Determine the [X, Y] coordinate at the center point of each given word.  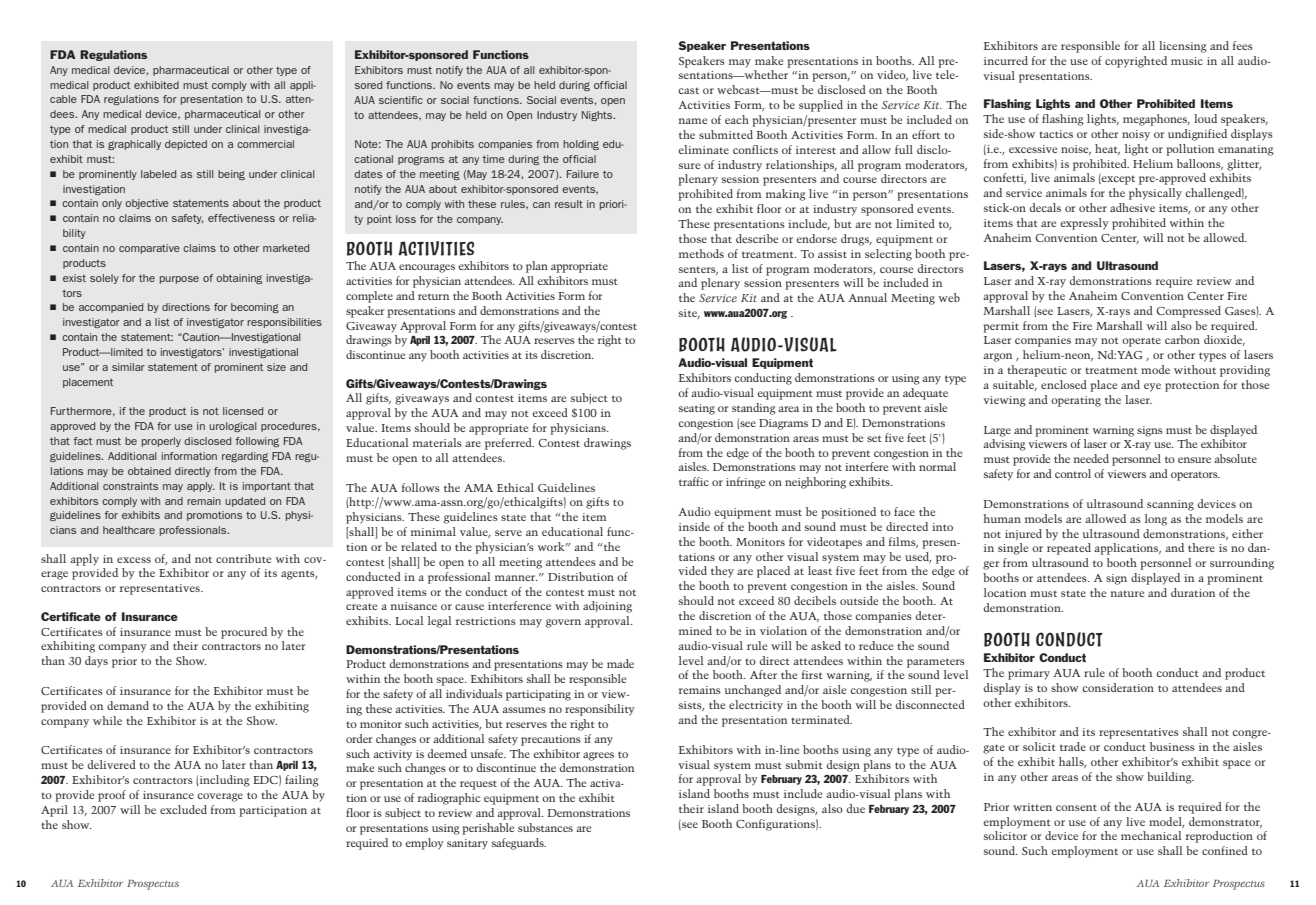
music [1187, 61]
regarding [245, 457]
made [620, 663]
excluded [183, 809]
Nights [598, 116]
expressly [1084, 224]
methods [701, 253]
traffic [694, 481]
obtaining [239, 279]
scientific [401, 100]
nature [1127, 594]
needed [1091, 458]
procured [244, 633]
